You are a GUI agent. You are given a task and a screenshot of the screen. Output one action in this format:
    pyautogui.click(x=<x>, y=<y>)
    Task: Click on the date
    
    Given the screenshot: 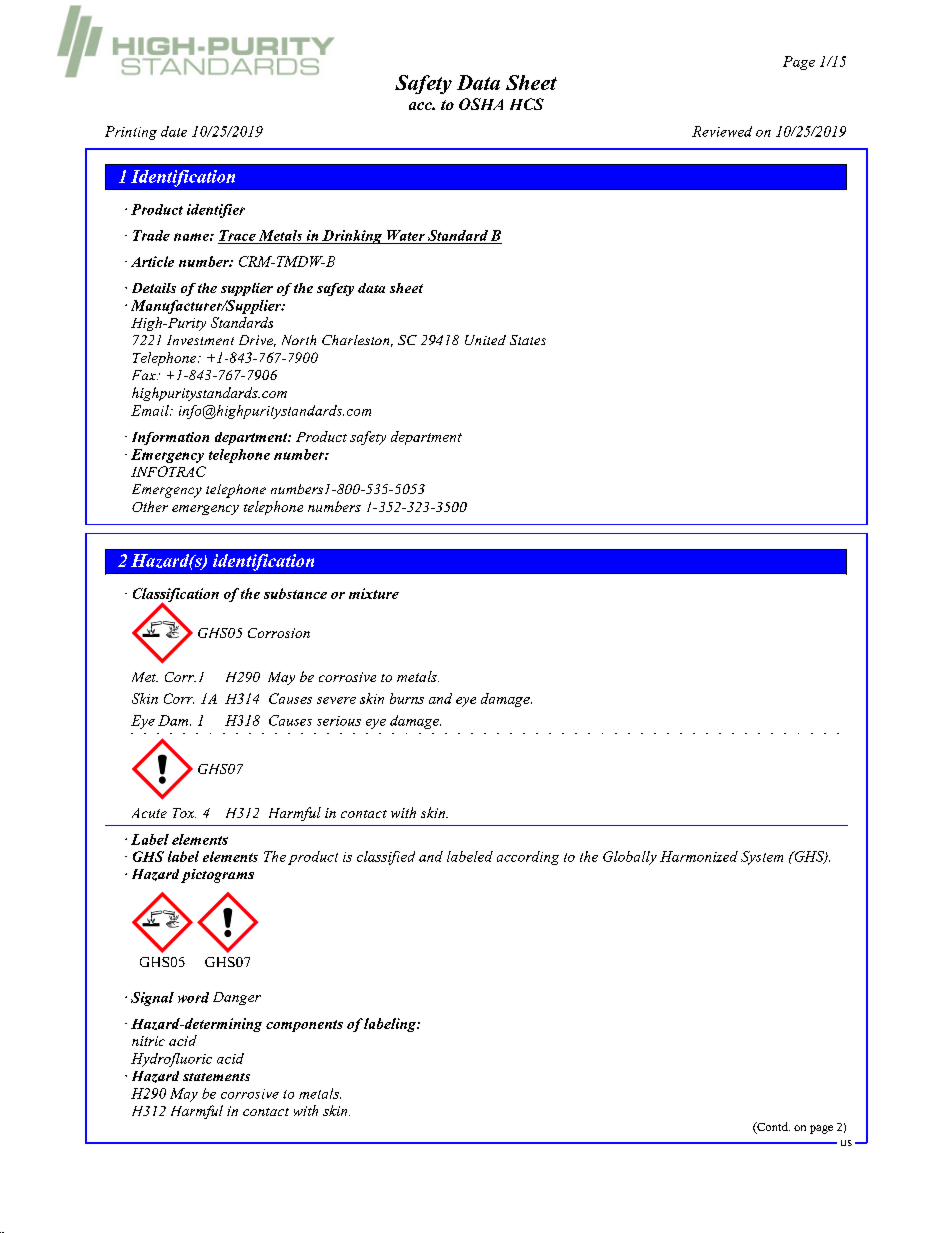 What is the action you would take?
    pyautogui.click(x=174, y=131)
